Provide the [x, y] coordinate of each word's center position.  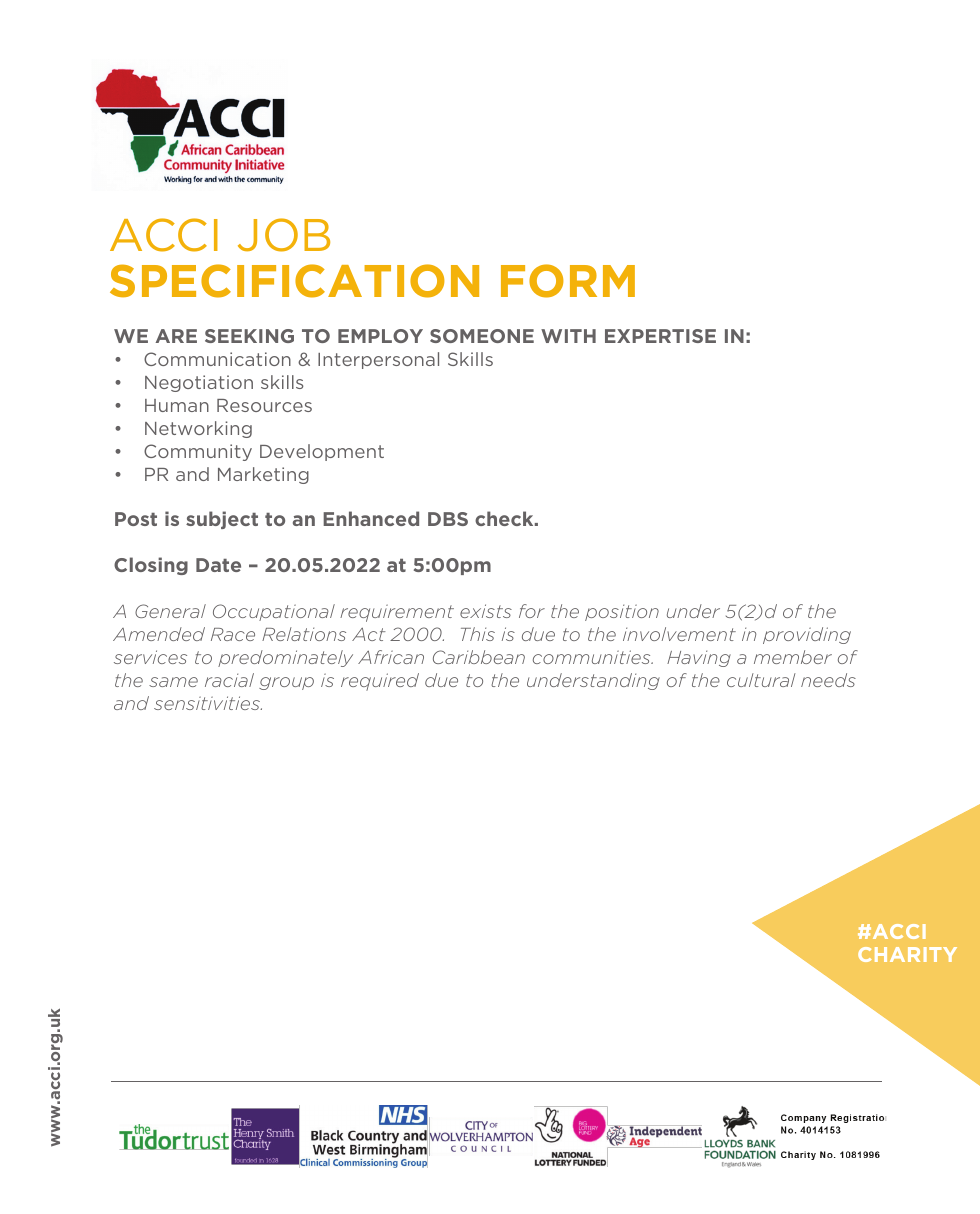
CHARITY [907, 954]
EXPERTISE [660, 336]
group [286, 683]
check [505, 518]
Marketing [263, 475]
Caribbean [479, 657]
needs [828, 680]
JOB [284, 235]
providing [807, 635]
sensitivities [208, 703]
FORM [568, 281]
